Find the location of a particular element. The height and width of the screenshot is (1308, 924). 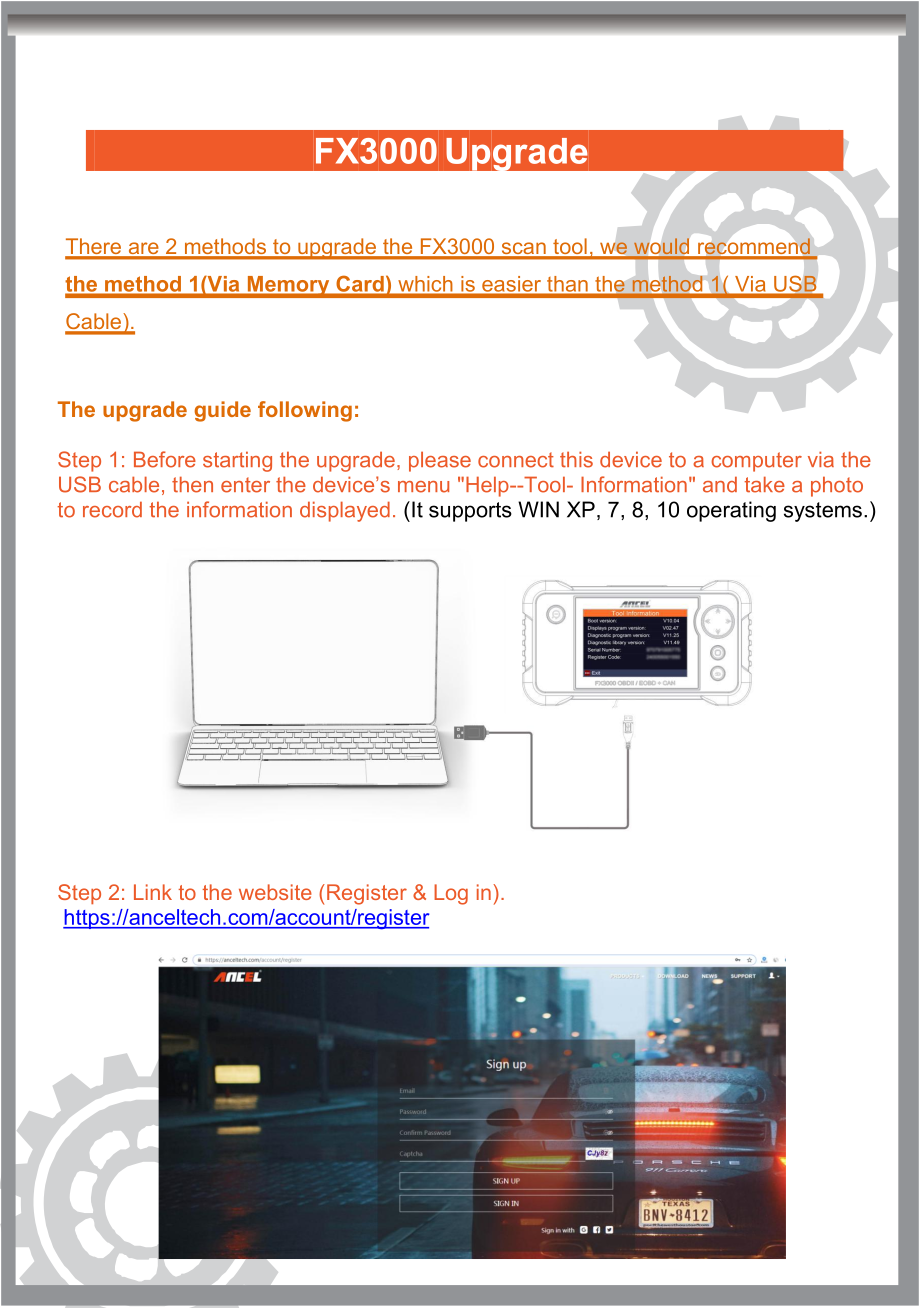

menu is located at coordinates (423, 487).
